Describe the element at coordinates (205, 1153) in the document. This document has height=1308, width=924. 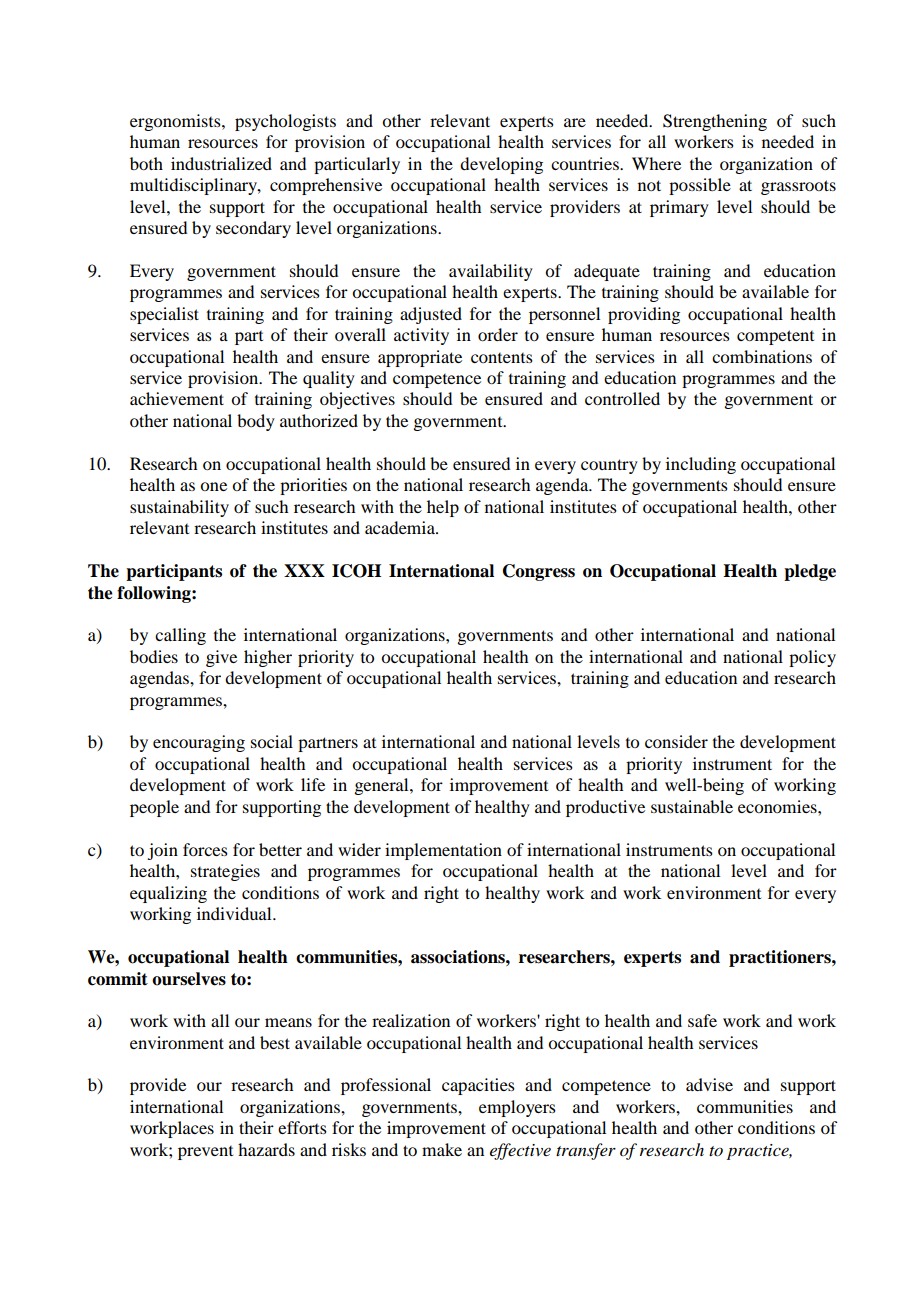
I see `prevent` at that location.
